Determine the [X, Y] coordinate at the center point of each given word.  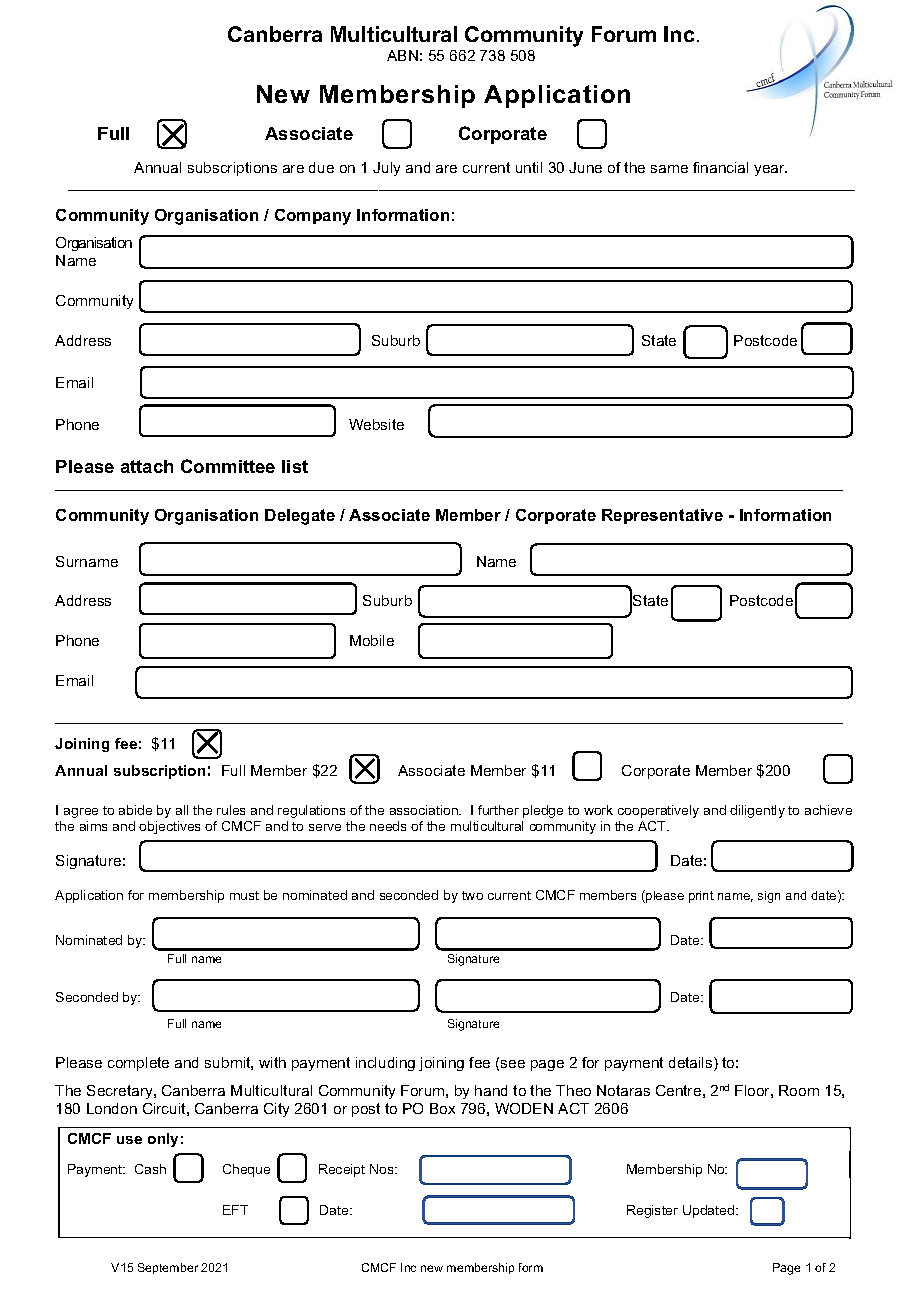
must [244, 895]
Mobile [372, 640]
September [168, 1268]
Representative [662, 516]
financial [720, 167]
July [386, 169]
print [701, 897]
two [472, 895]
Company [313, 217]
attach [147, 466]
